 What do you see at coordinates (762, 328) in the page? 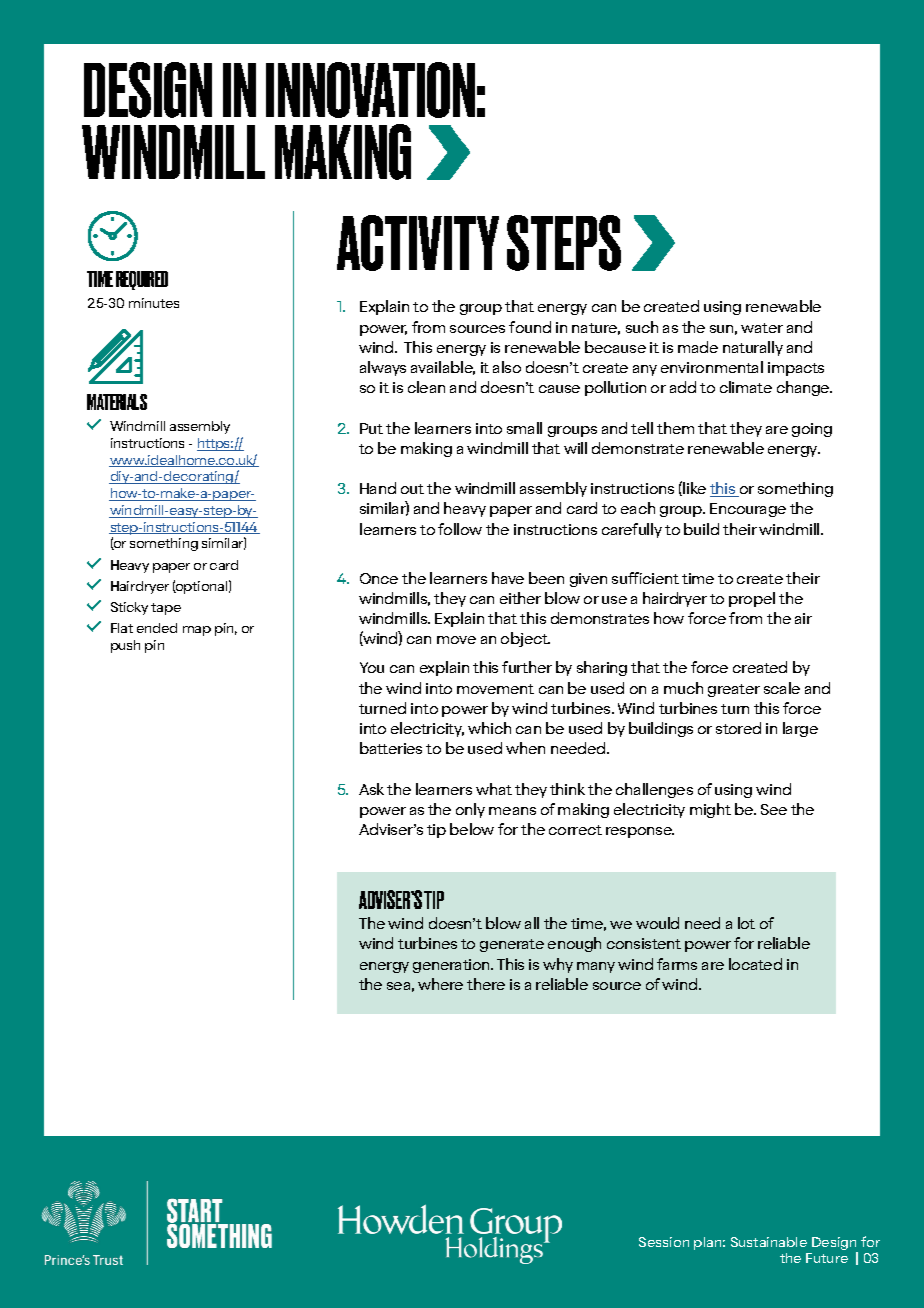
I see `water` at bounding box center [762, 328].
